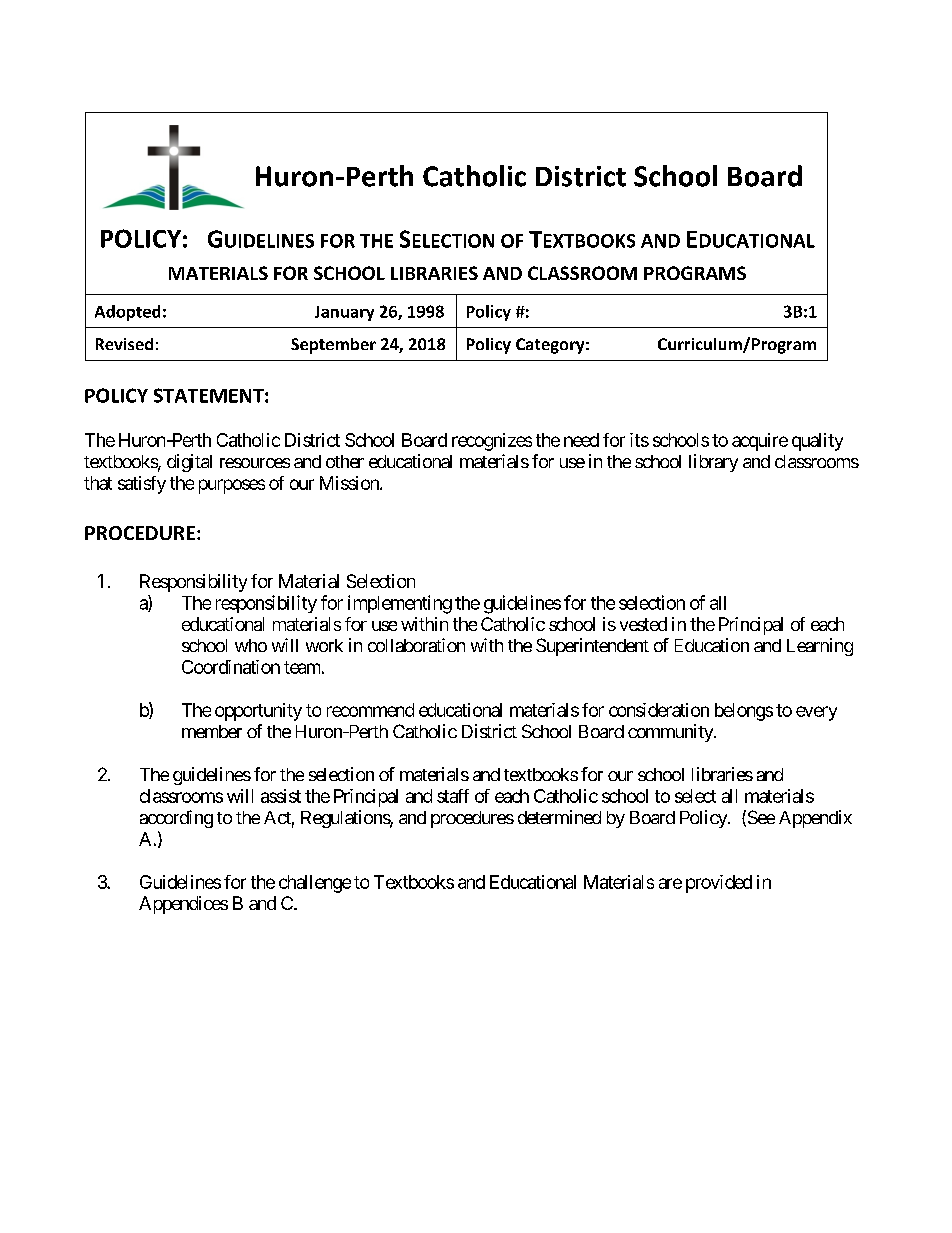 The image size is (952, 1233). Describe the element at coordinates (124, 344) in the document. I see `Revised` at that location.
